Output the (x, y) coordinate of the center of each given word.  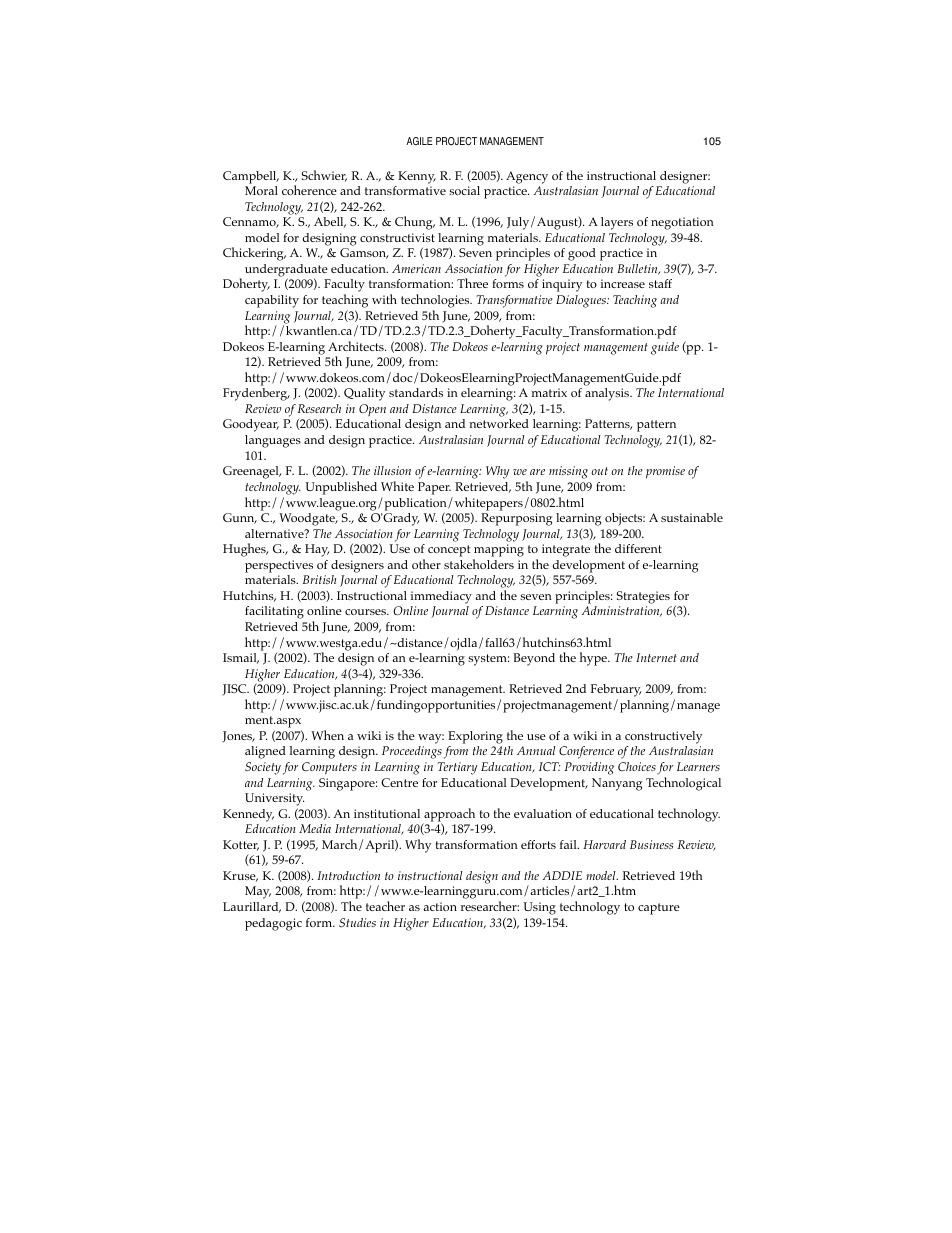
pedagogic (273, 924)
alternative (275, 533)
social (464, 190)
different (638, 548)
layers (617, 223)
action (440, 906)
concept (449, 551)
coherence (309, 190)
